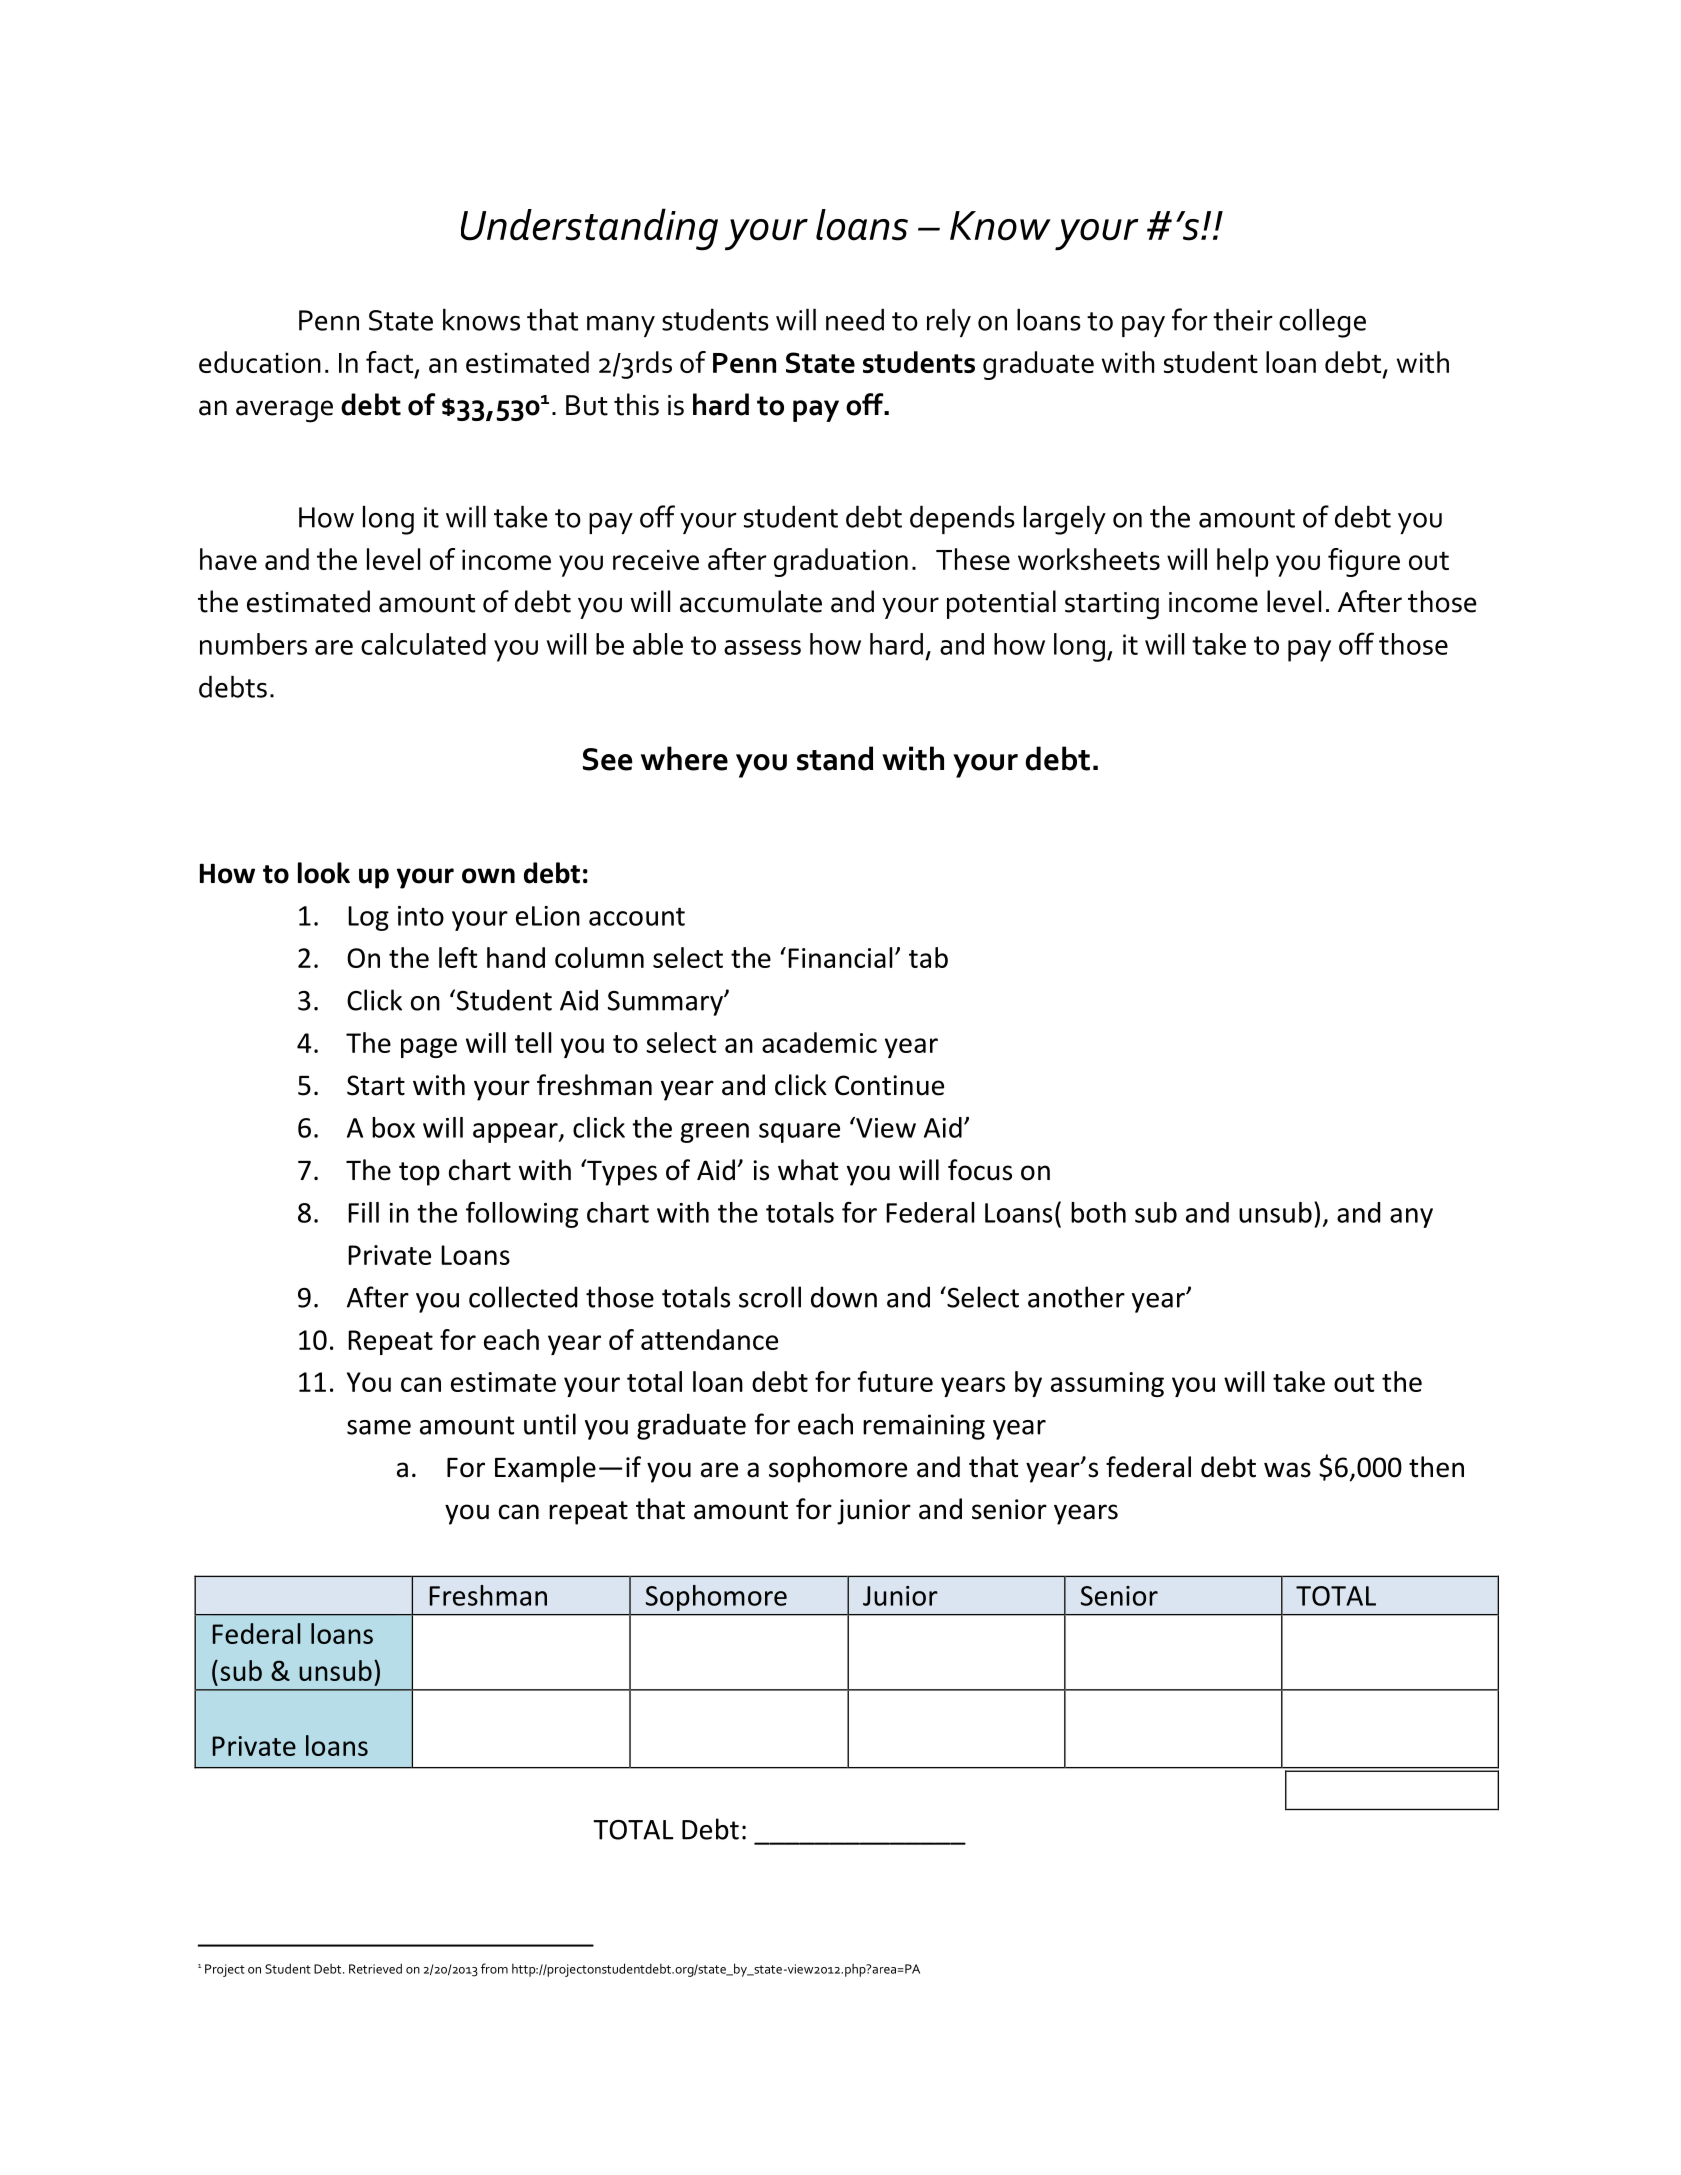  Describe the element at coordinates (423, 644) in the image. I see `calculated` at that location.
